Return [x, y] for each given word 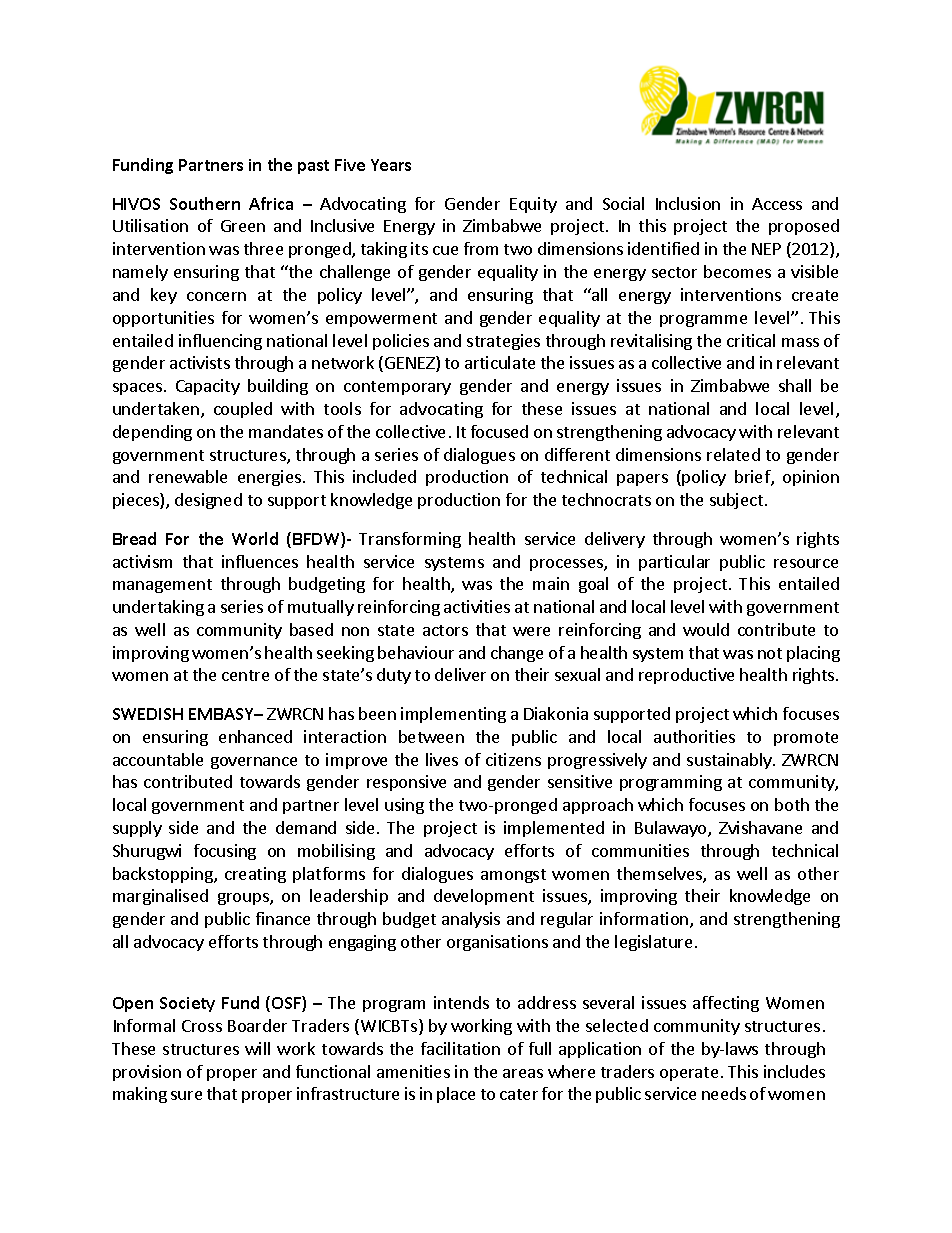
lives [442, 759]
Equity [533, 205]
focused [499, 431]
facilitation [460, 1048]
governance [254, 763]
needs [724, 1093]
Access [777, 204]
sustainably [730, 761]
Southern [205, 203]
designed [208, 501]
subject [738, 501]
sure [186, 1095]
